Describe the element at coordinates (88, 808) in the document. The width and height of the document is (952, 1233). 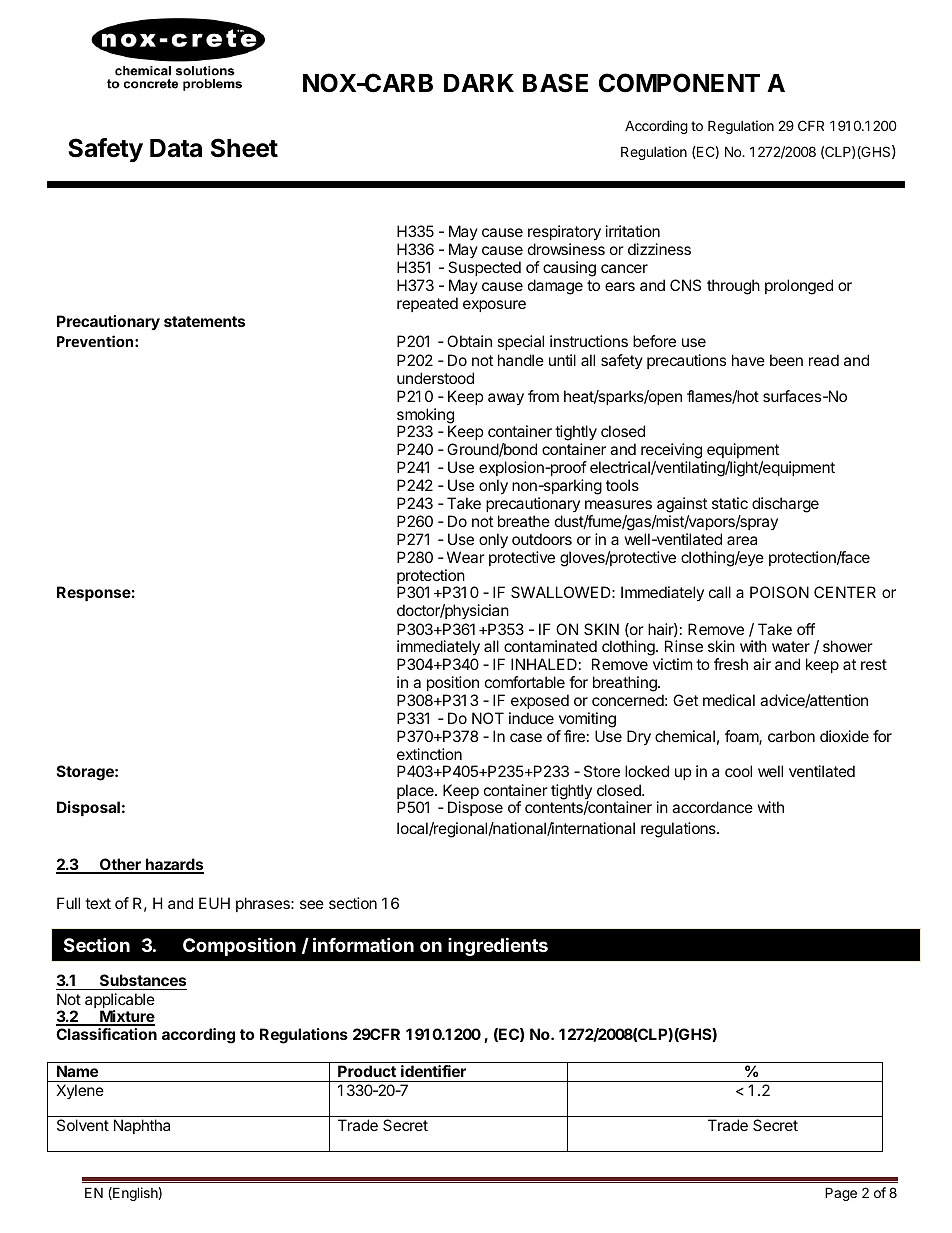
I see `Disposal` at that location.
